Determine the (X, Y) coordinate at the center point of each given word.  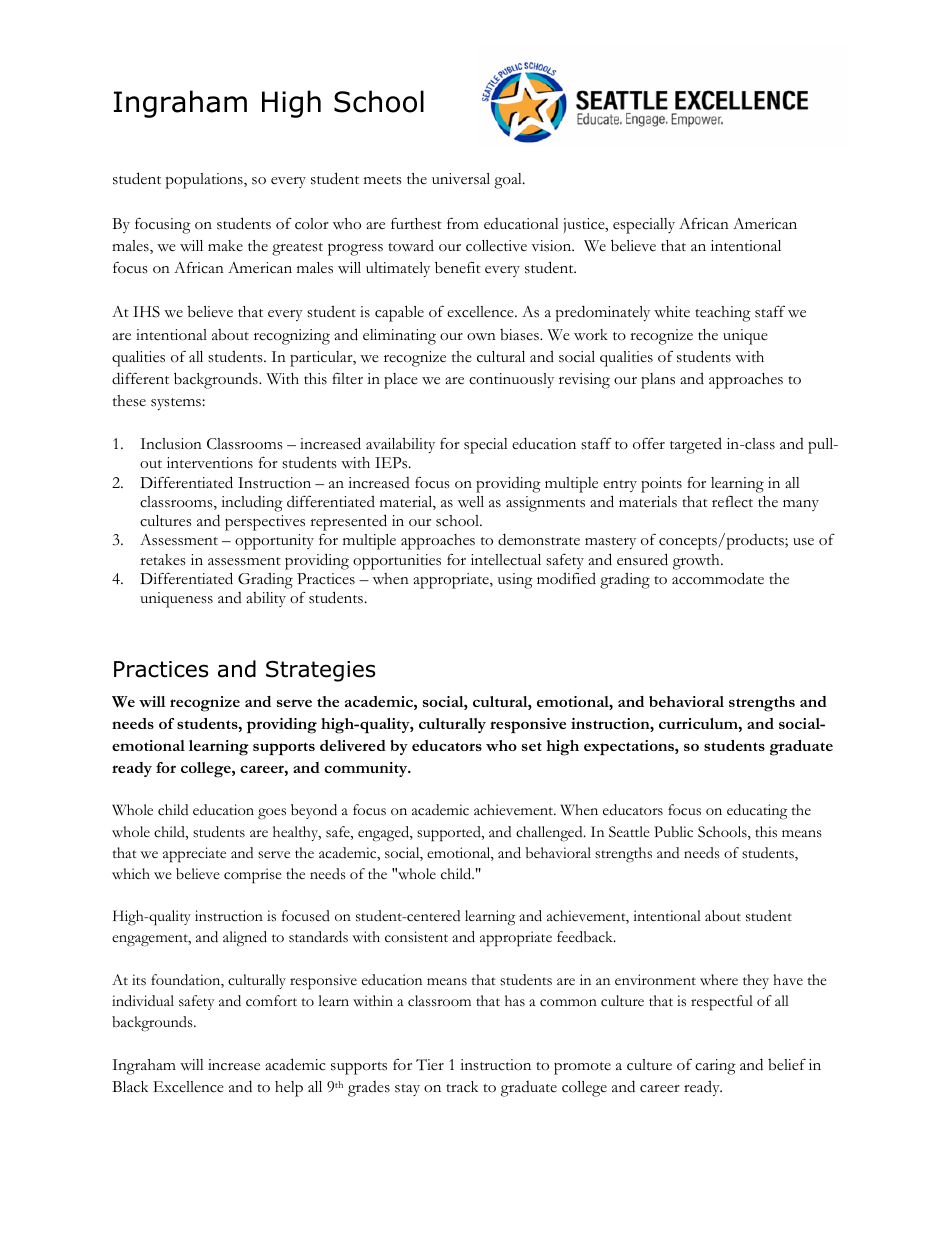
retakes (163, 560)
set (532, 746)
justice (585, 225)
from (463, 223)
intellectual (506, 560)
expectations (630, 748)
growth (697, 562)
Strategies (321, 671)
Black (130, 1087)
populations (205, 181)
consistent (416, 937)
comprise (253, 876)
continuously (511, 380)
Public (673, 832)
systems (176, 404)
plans (658, 381)
